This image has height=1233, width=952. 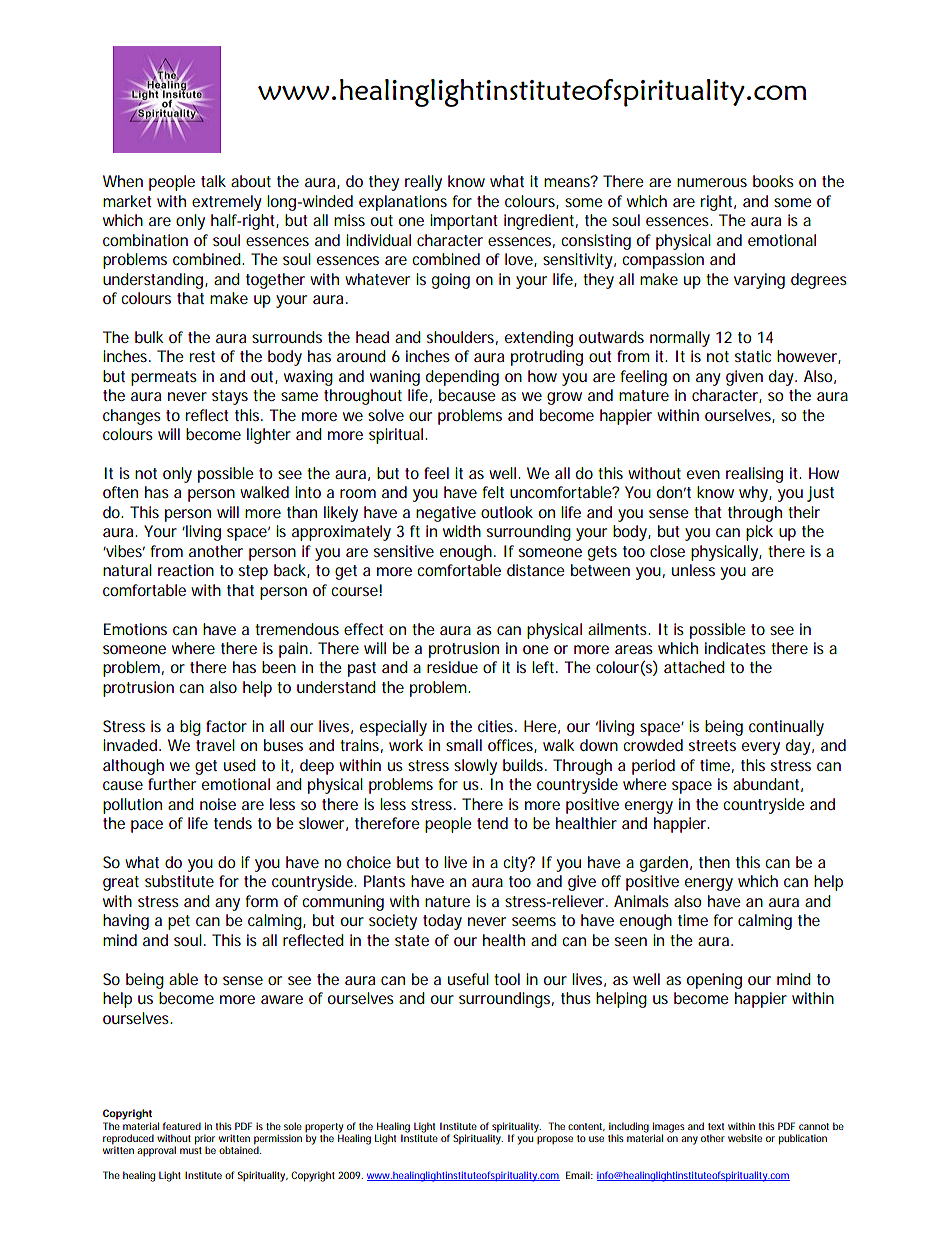 What do you see at coordinates (555, 1140) in the image?
I see `propose` at bounding box center [555, 1140].
